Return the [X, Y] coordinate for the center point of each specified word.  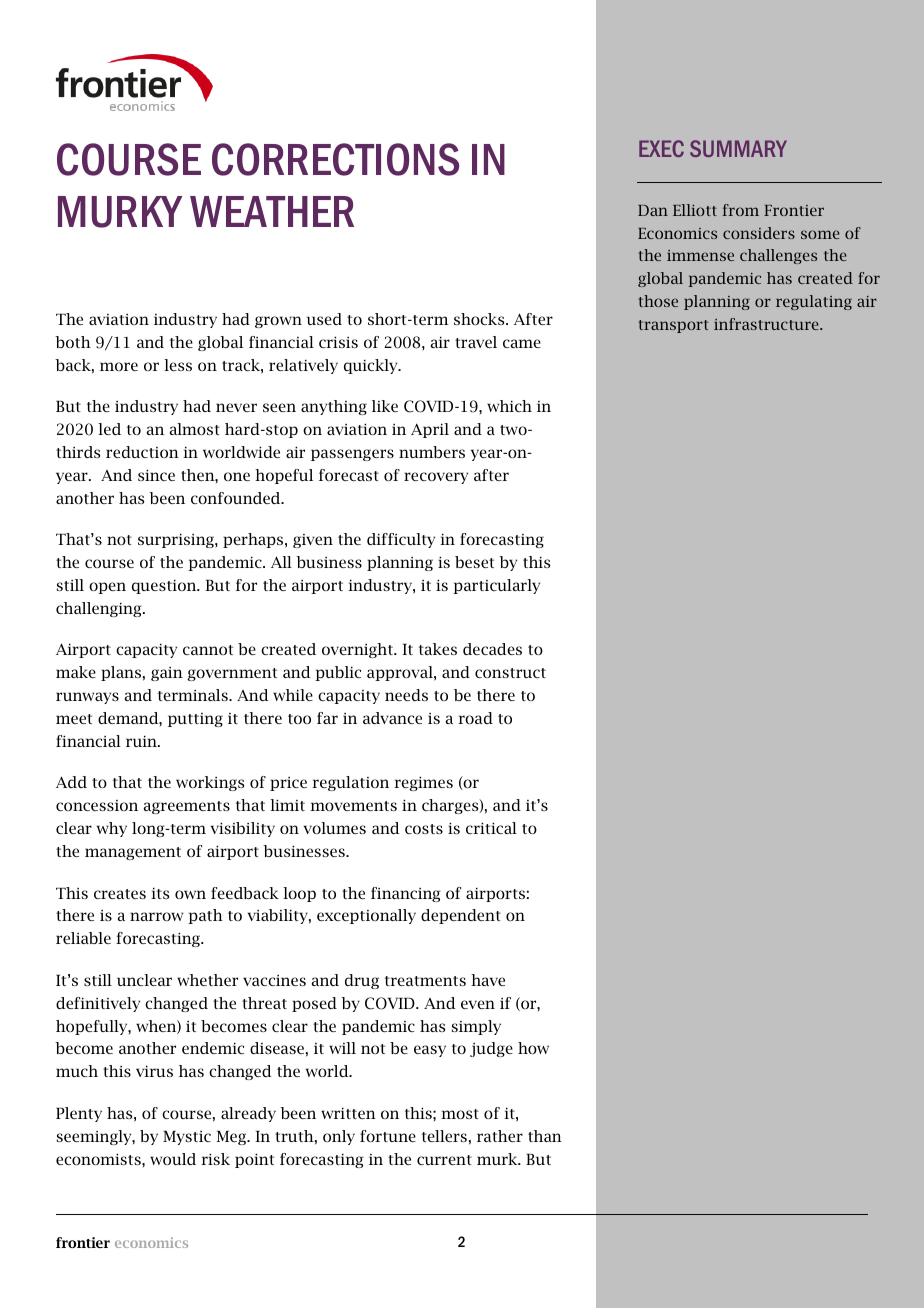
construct [510, 673]
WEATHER [272, 211]
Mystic [187, 1138]
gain [167, 674]
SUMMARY [738, 148]
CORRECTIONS [335, 159]
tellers [444, 1136]
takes [438, 649]
